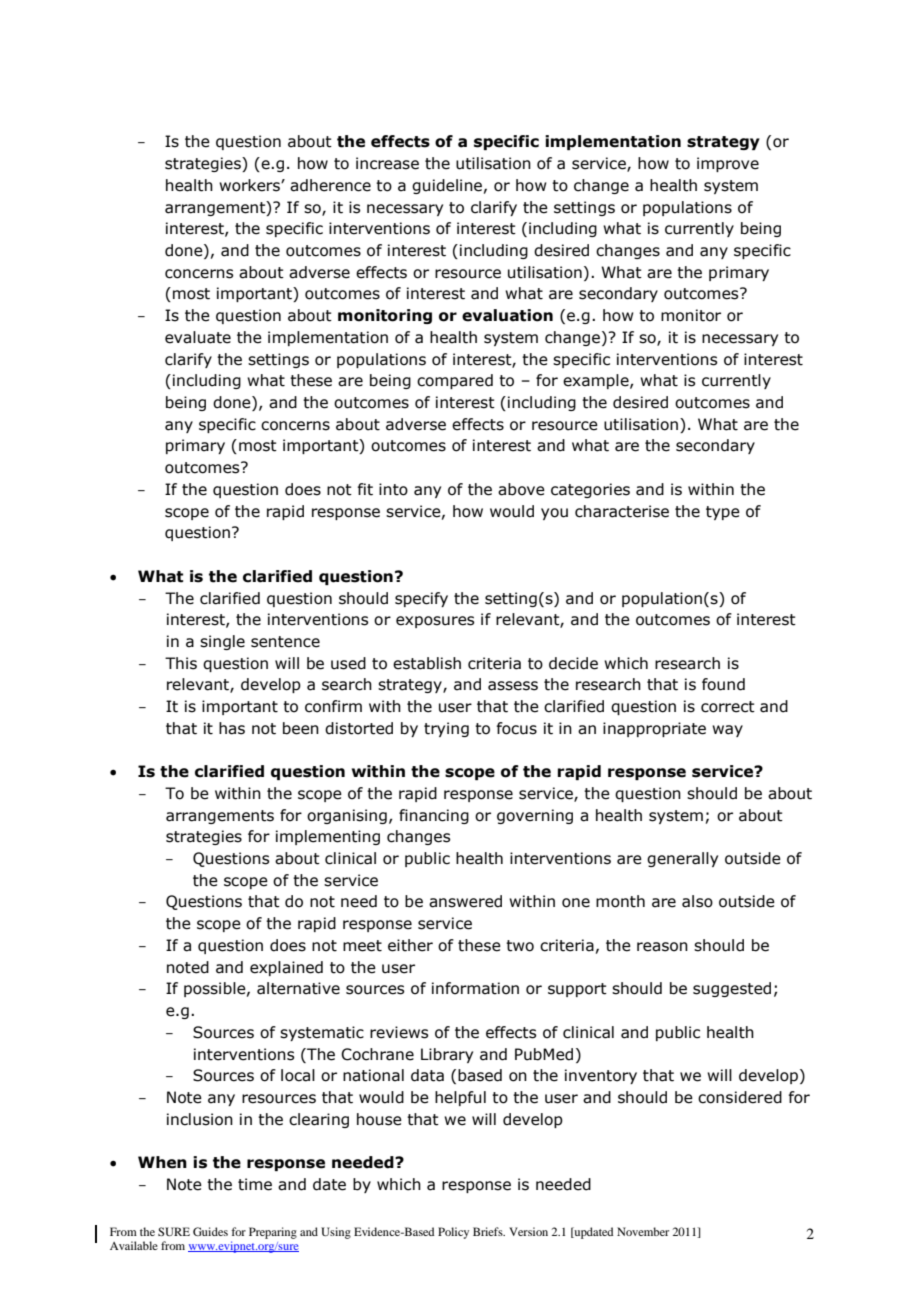 The height and width of the screenshot is (1308, 924). I want to click on characterise, so click(622, 511).
